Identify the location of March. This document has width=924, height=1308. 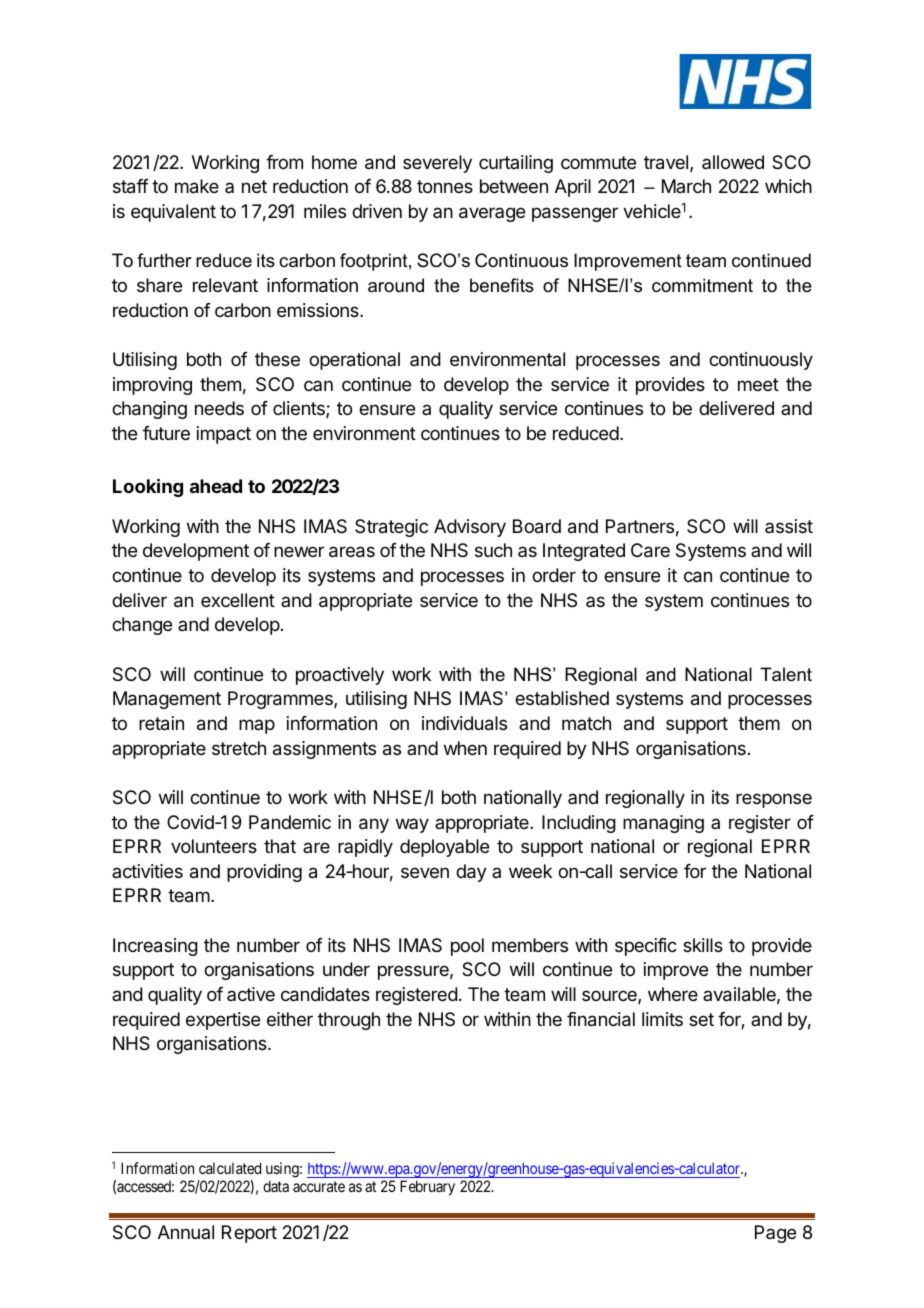
(686, 186).
